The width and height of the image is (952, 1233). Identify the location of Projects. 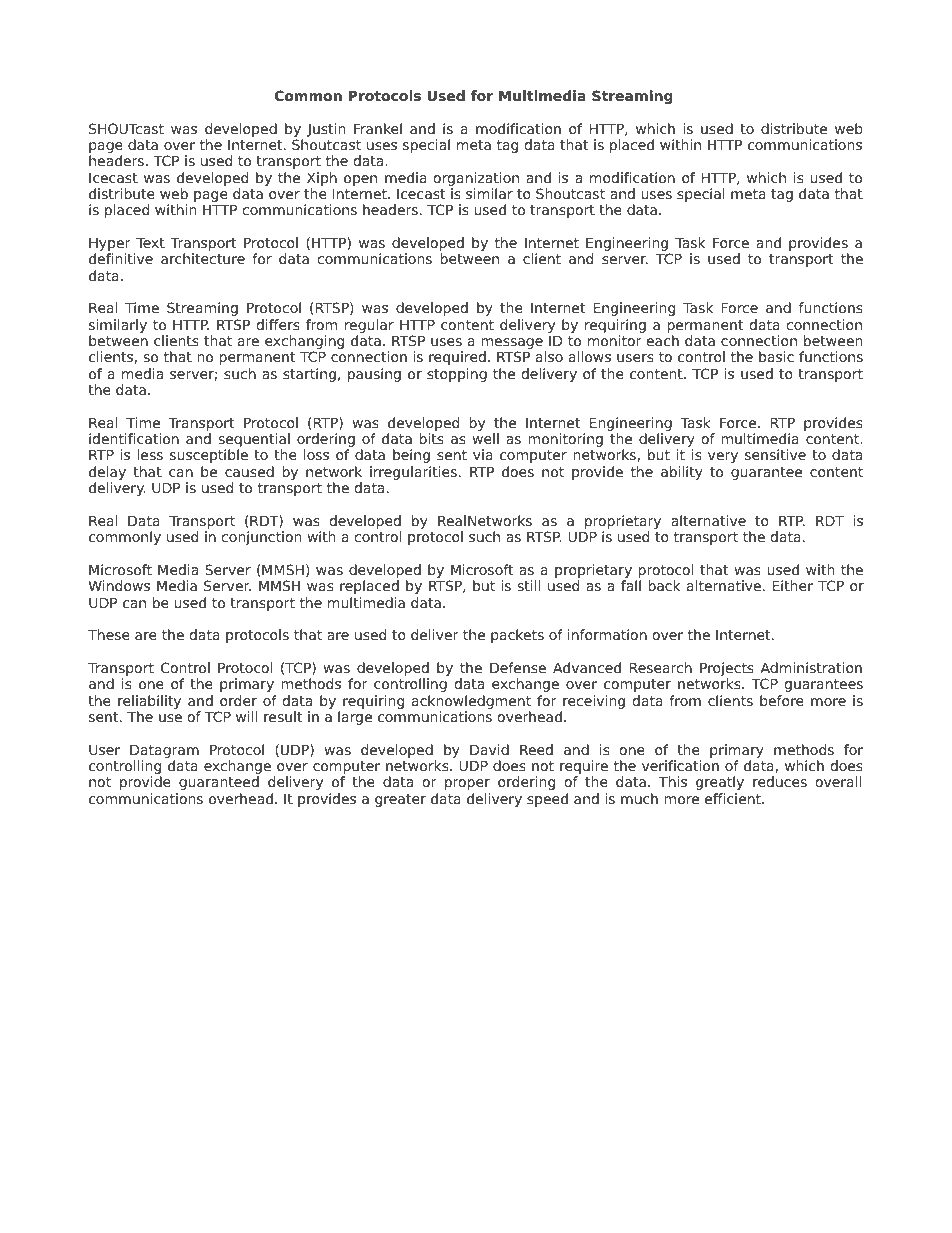
(728, 670).
